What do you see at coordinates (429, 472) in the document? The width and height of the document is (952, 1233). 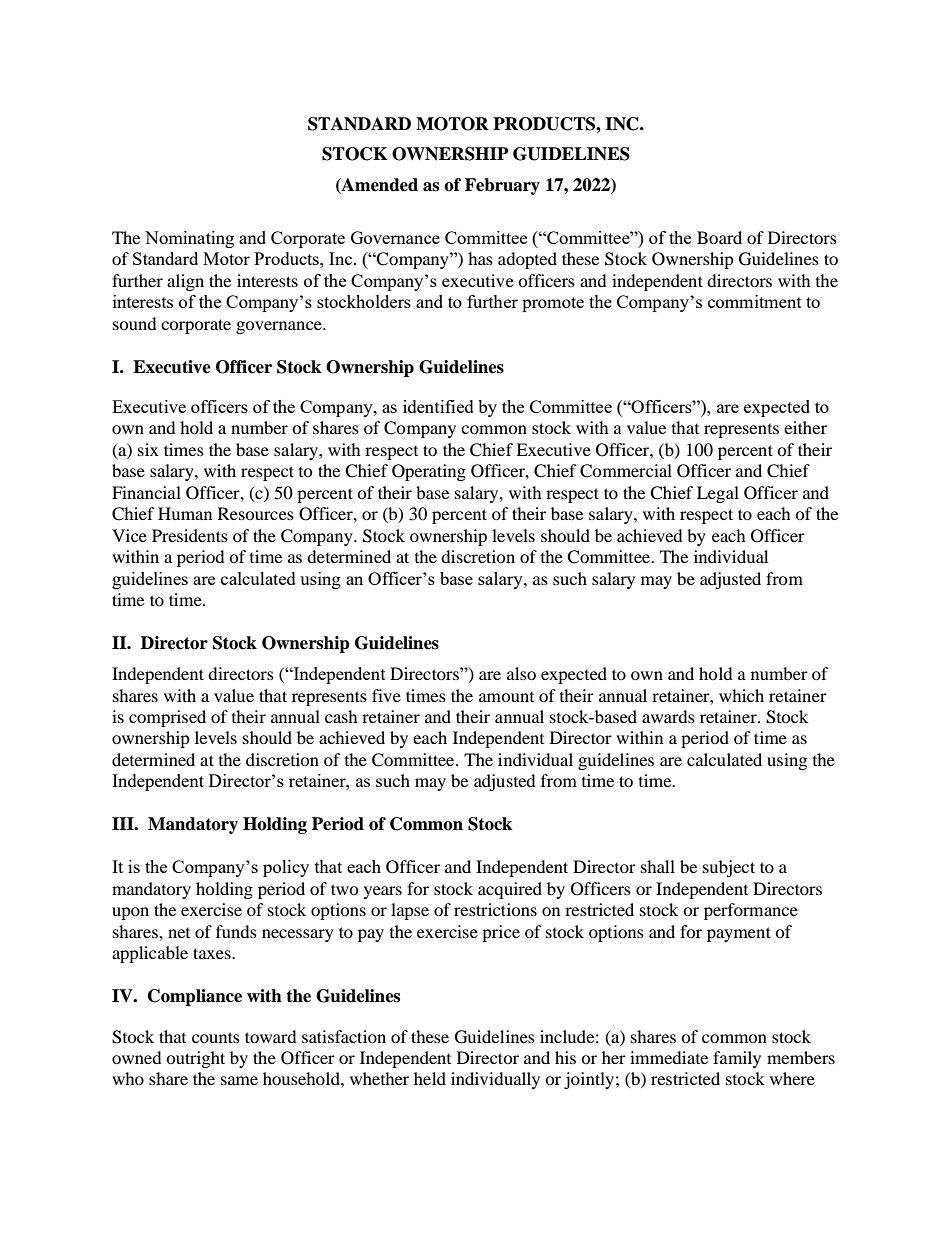 I see `Operating` at bounding box center [429, 472].
